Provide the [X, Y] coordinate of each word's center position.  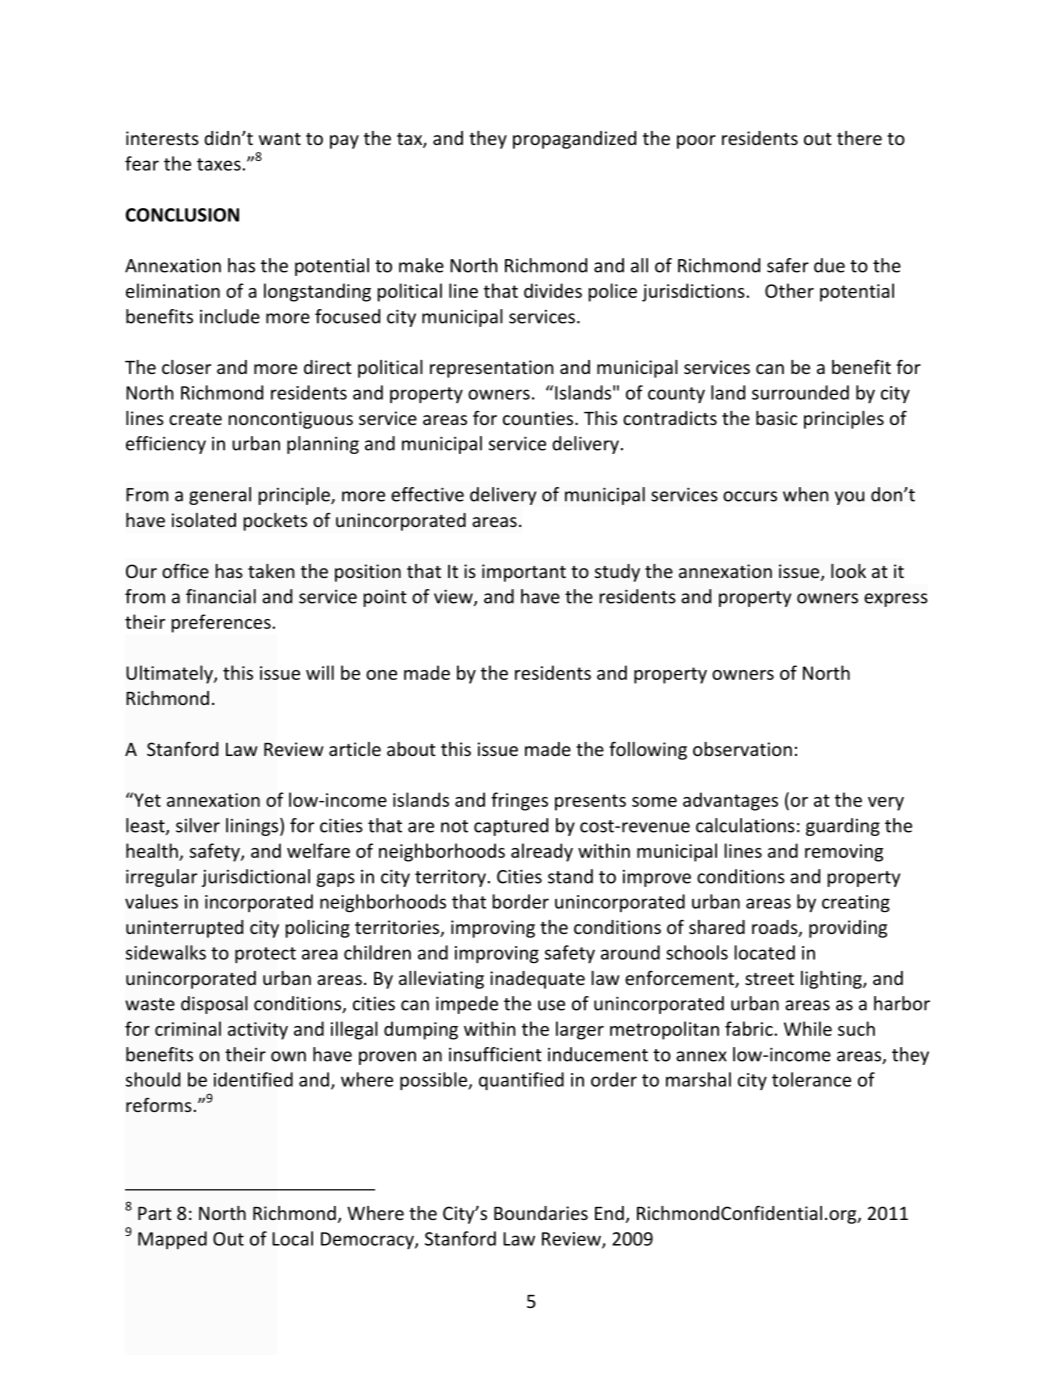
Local [292, 1238]
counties [539, 418]
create [195, 419]
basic [776, 418]
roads [776, 928]
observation [742, 749]
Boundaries [541, 1213]
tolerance [811, 1079]
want [280, 139]
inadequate [537, 980]
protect [265, 955]
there [859, 138]
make [421, 265]
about [411, 749]
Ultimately [170, 674]
